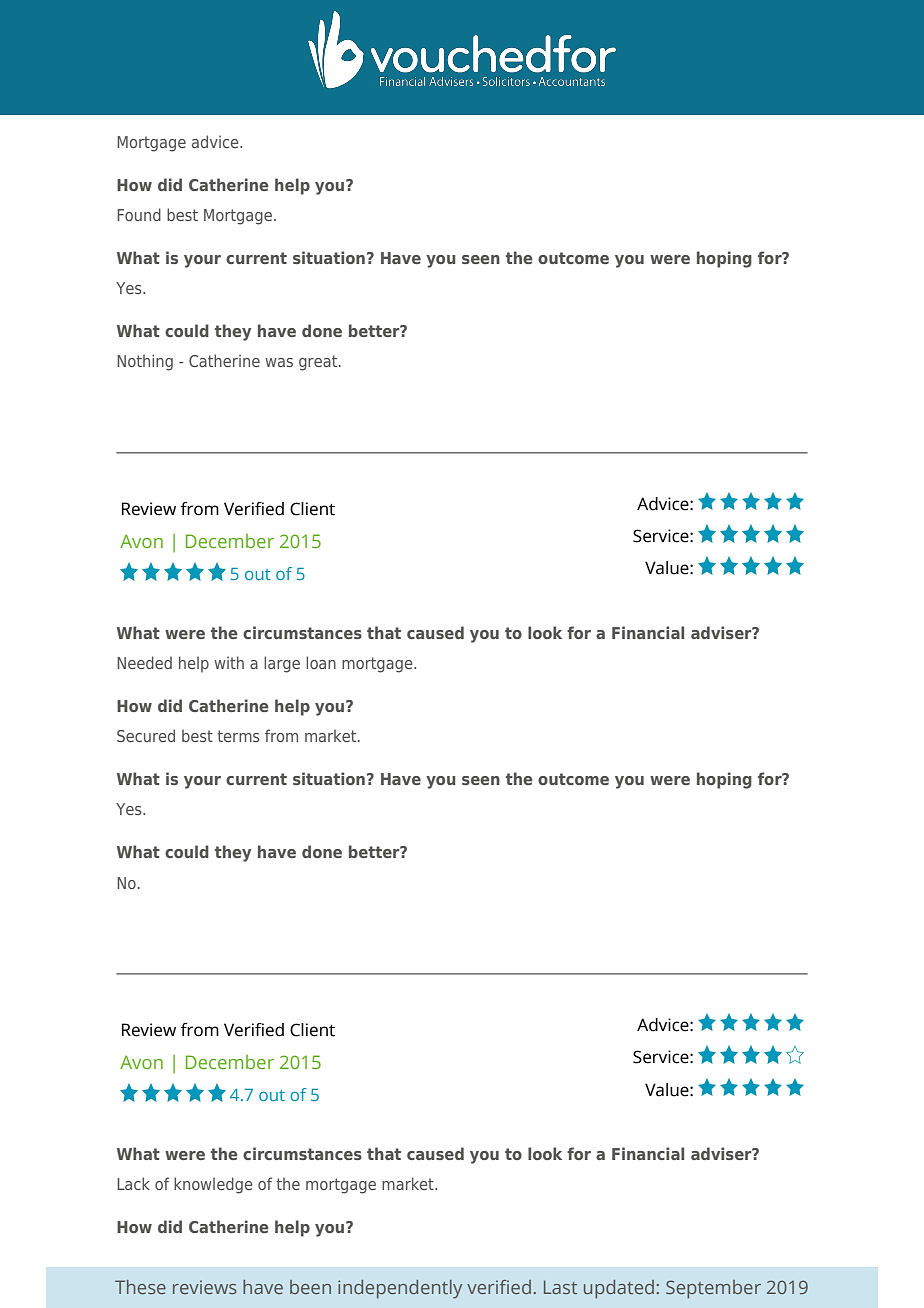  What do you see at coordinates (279, 362) in the image?
I see `was` at bounding box center [279, 362].
